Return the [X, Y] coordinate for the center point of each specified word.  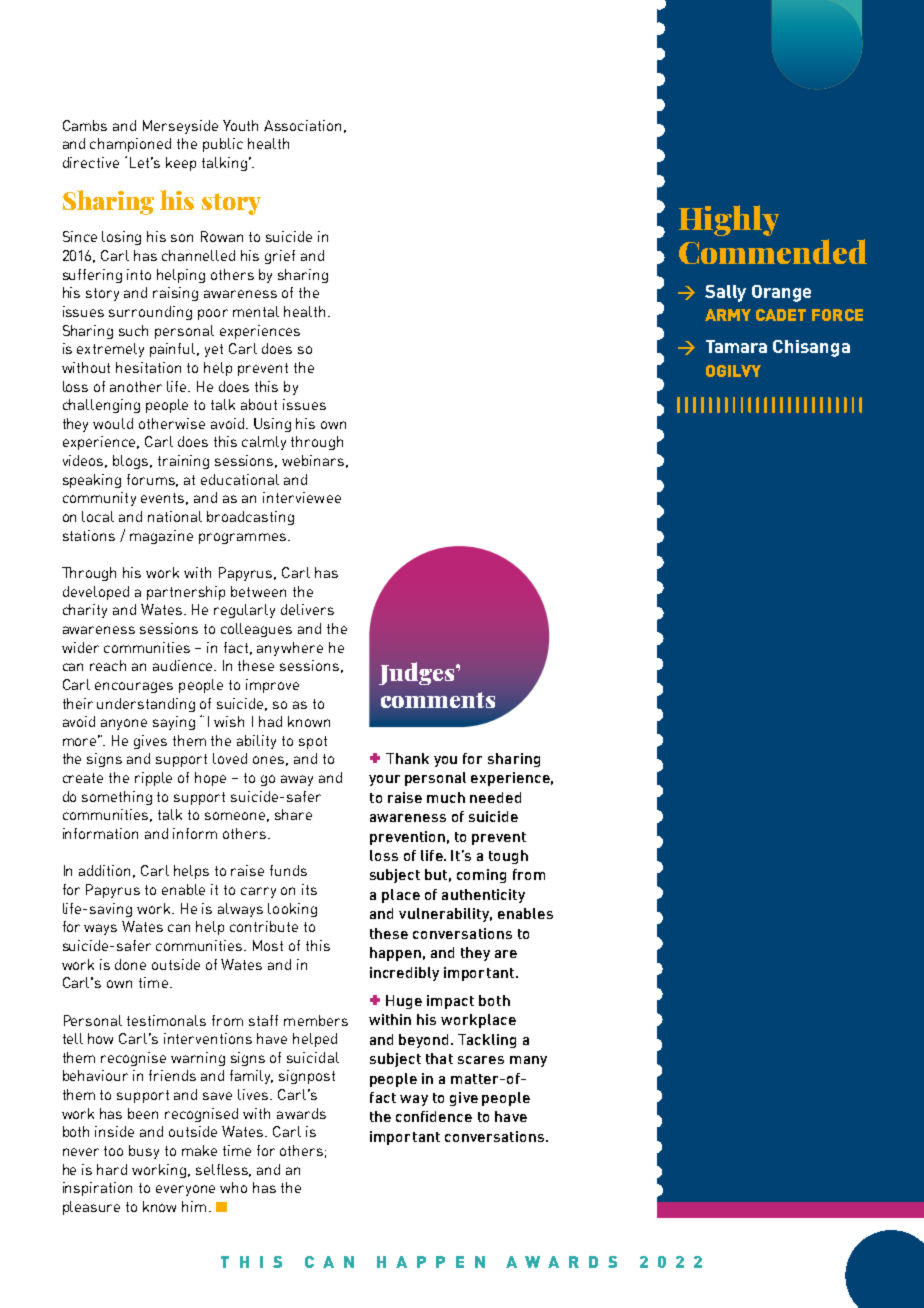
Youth [240, 125]
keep [181, 164]
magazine [161, 537]
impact [450, 1002]
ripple [153, 779]
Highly [729, 220]
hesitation [148, 367]
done [130, 964]
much [446, 797]
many [528, 1061]
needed [495, 797]
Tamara [736, 346]
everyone [185, 1190]
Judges [418, 673]
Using [272, 425]
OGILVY [733, 371]
